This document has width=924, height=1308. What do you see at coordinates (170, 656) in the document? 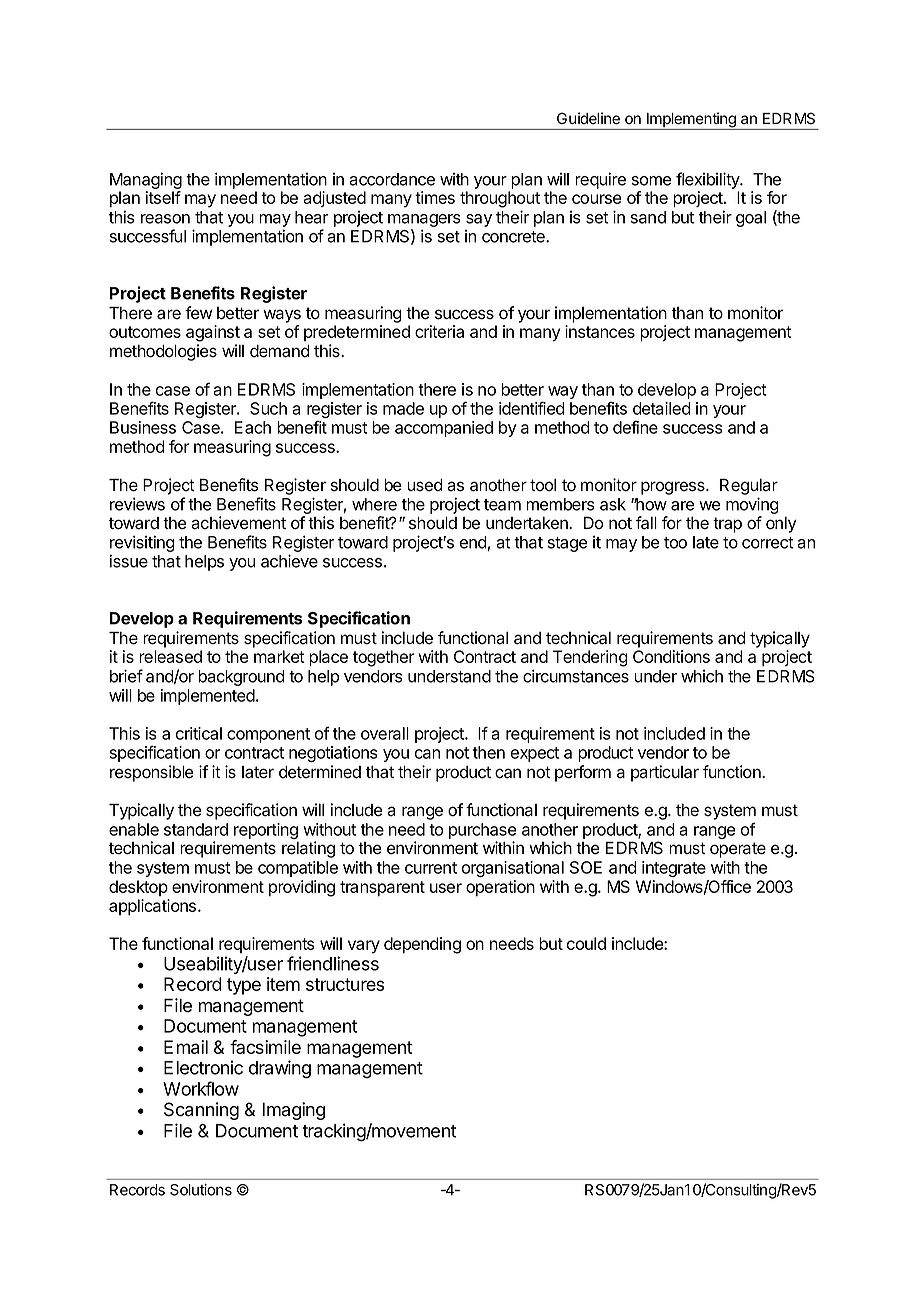
I see `released` at bounding box center [170, 656].
